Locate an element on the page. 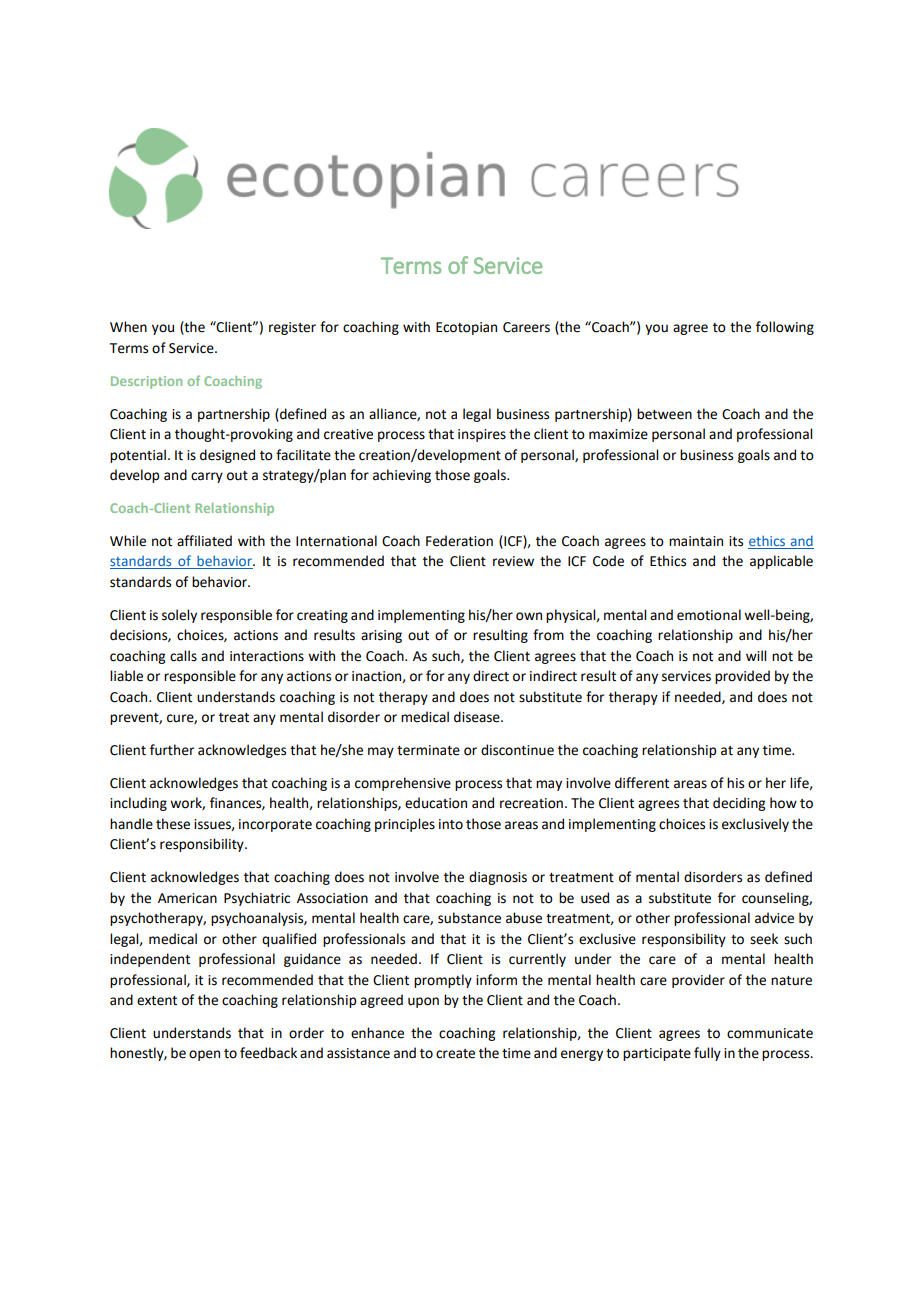 This page has height=1308, width=924. provided is located at coordinates (742, 677).
